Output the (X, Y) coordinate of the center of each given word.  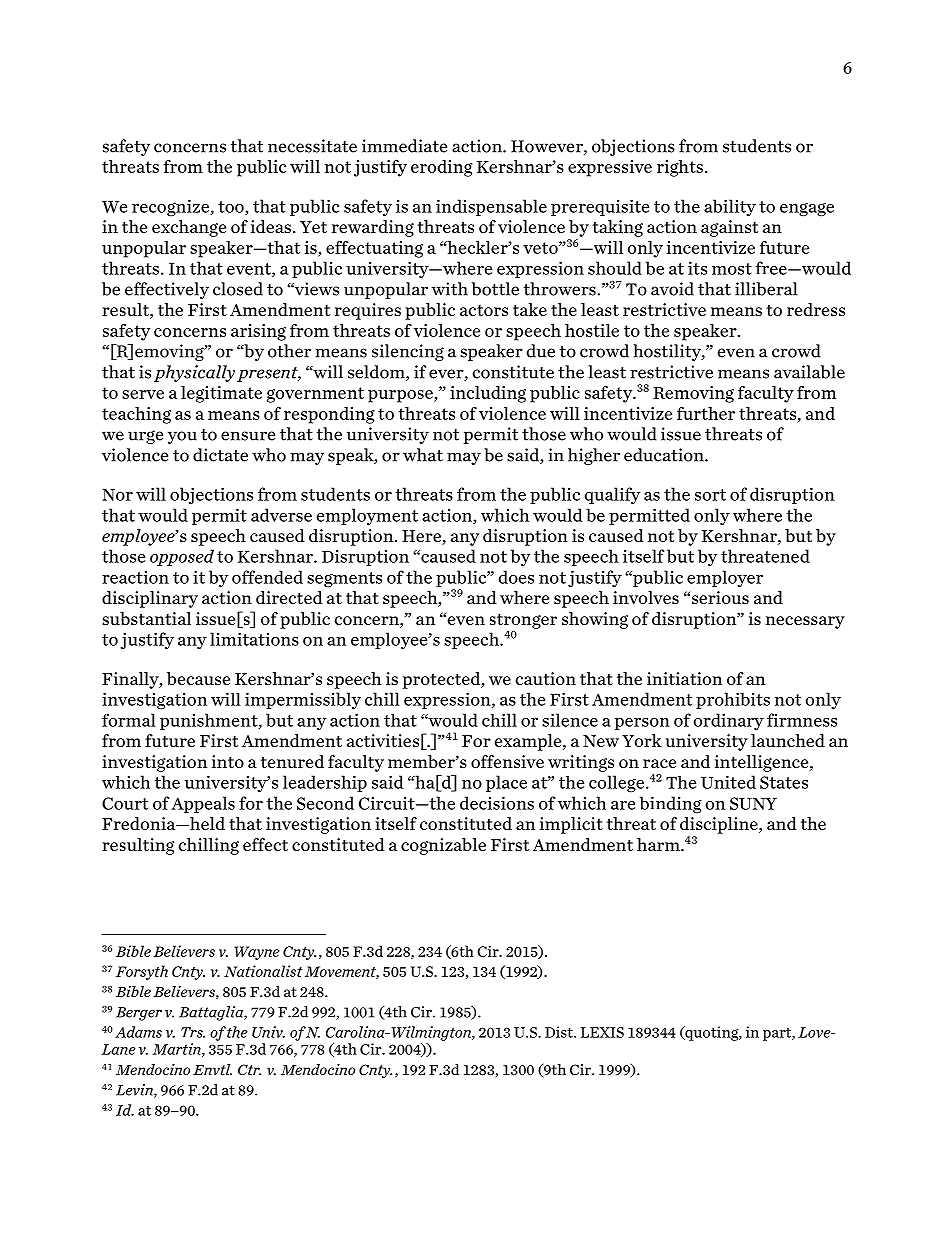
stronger (523, 621)
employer (725, 578)
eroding (442, 168)
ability (730, 207)
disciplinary (150, 599)
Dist (560, 1032)
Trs (193, 1032)
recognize (171, 207)
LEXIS (602, 1032)
